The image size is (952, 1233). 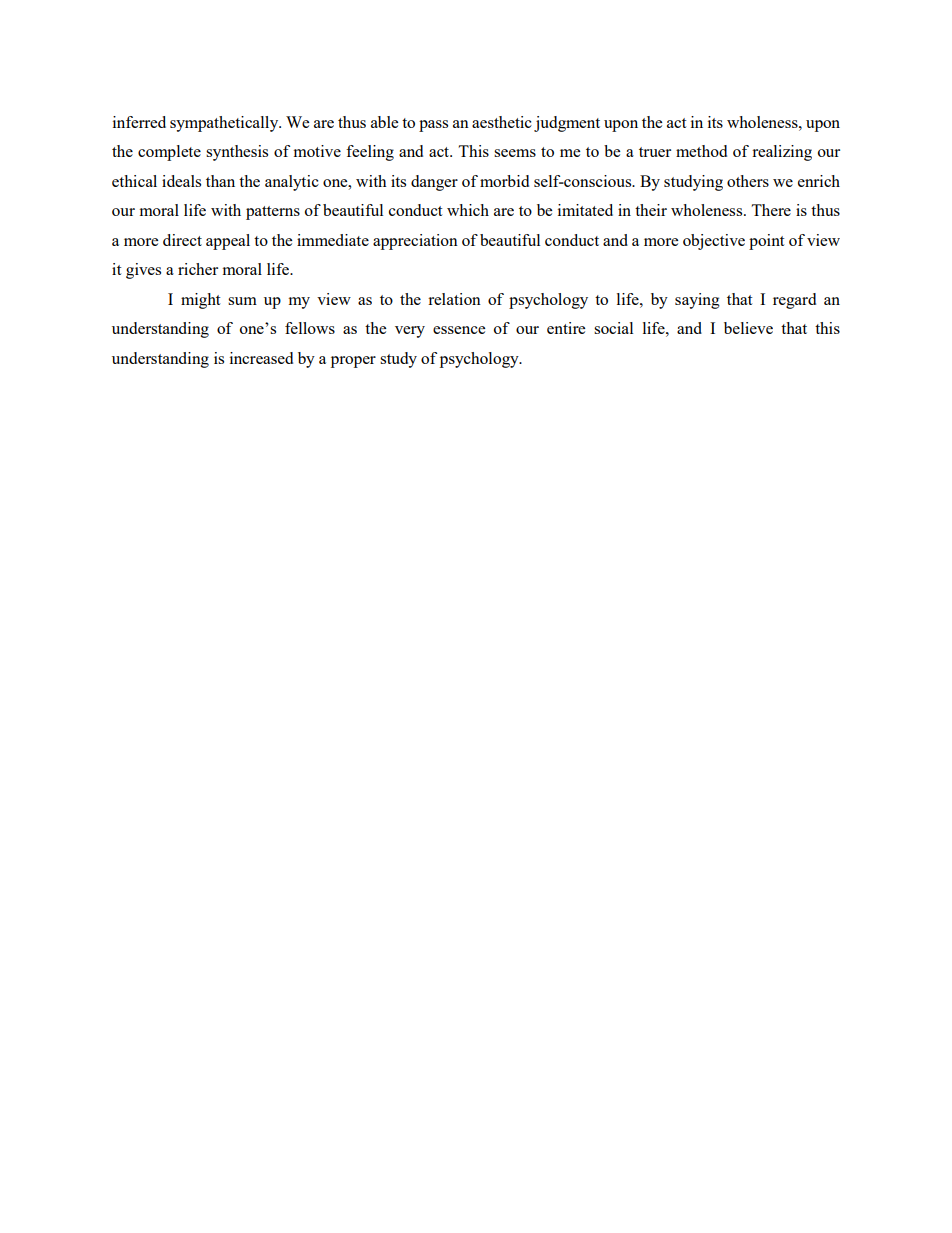 What do you see at coordinates (433, 126) in the screenshot?
I see `pass` at bounding box center [433, 126].
